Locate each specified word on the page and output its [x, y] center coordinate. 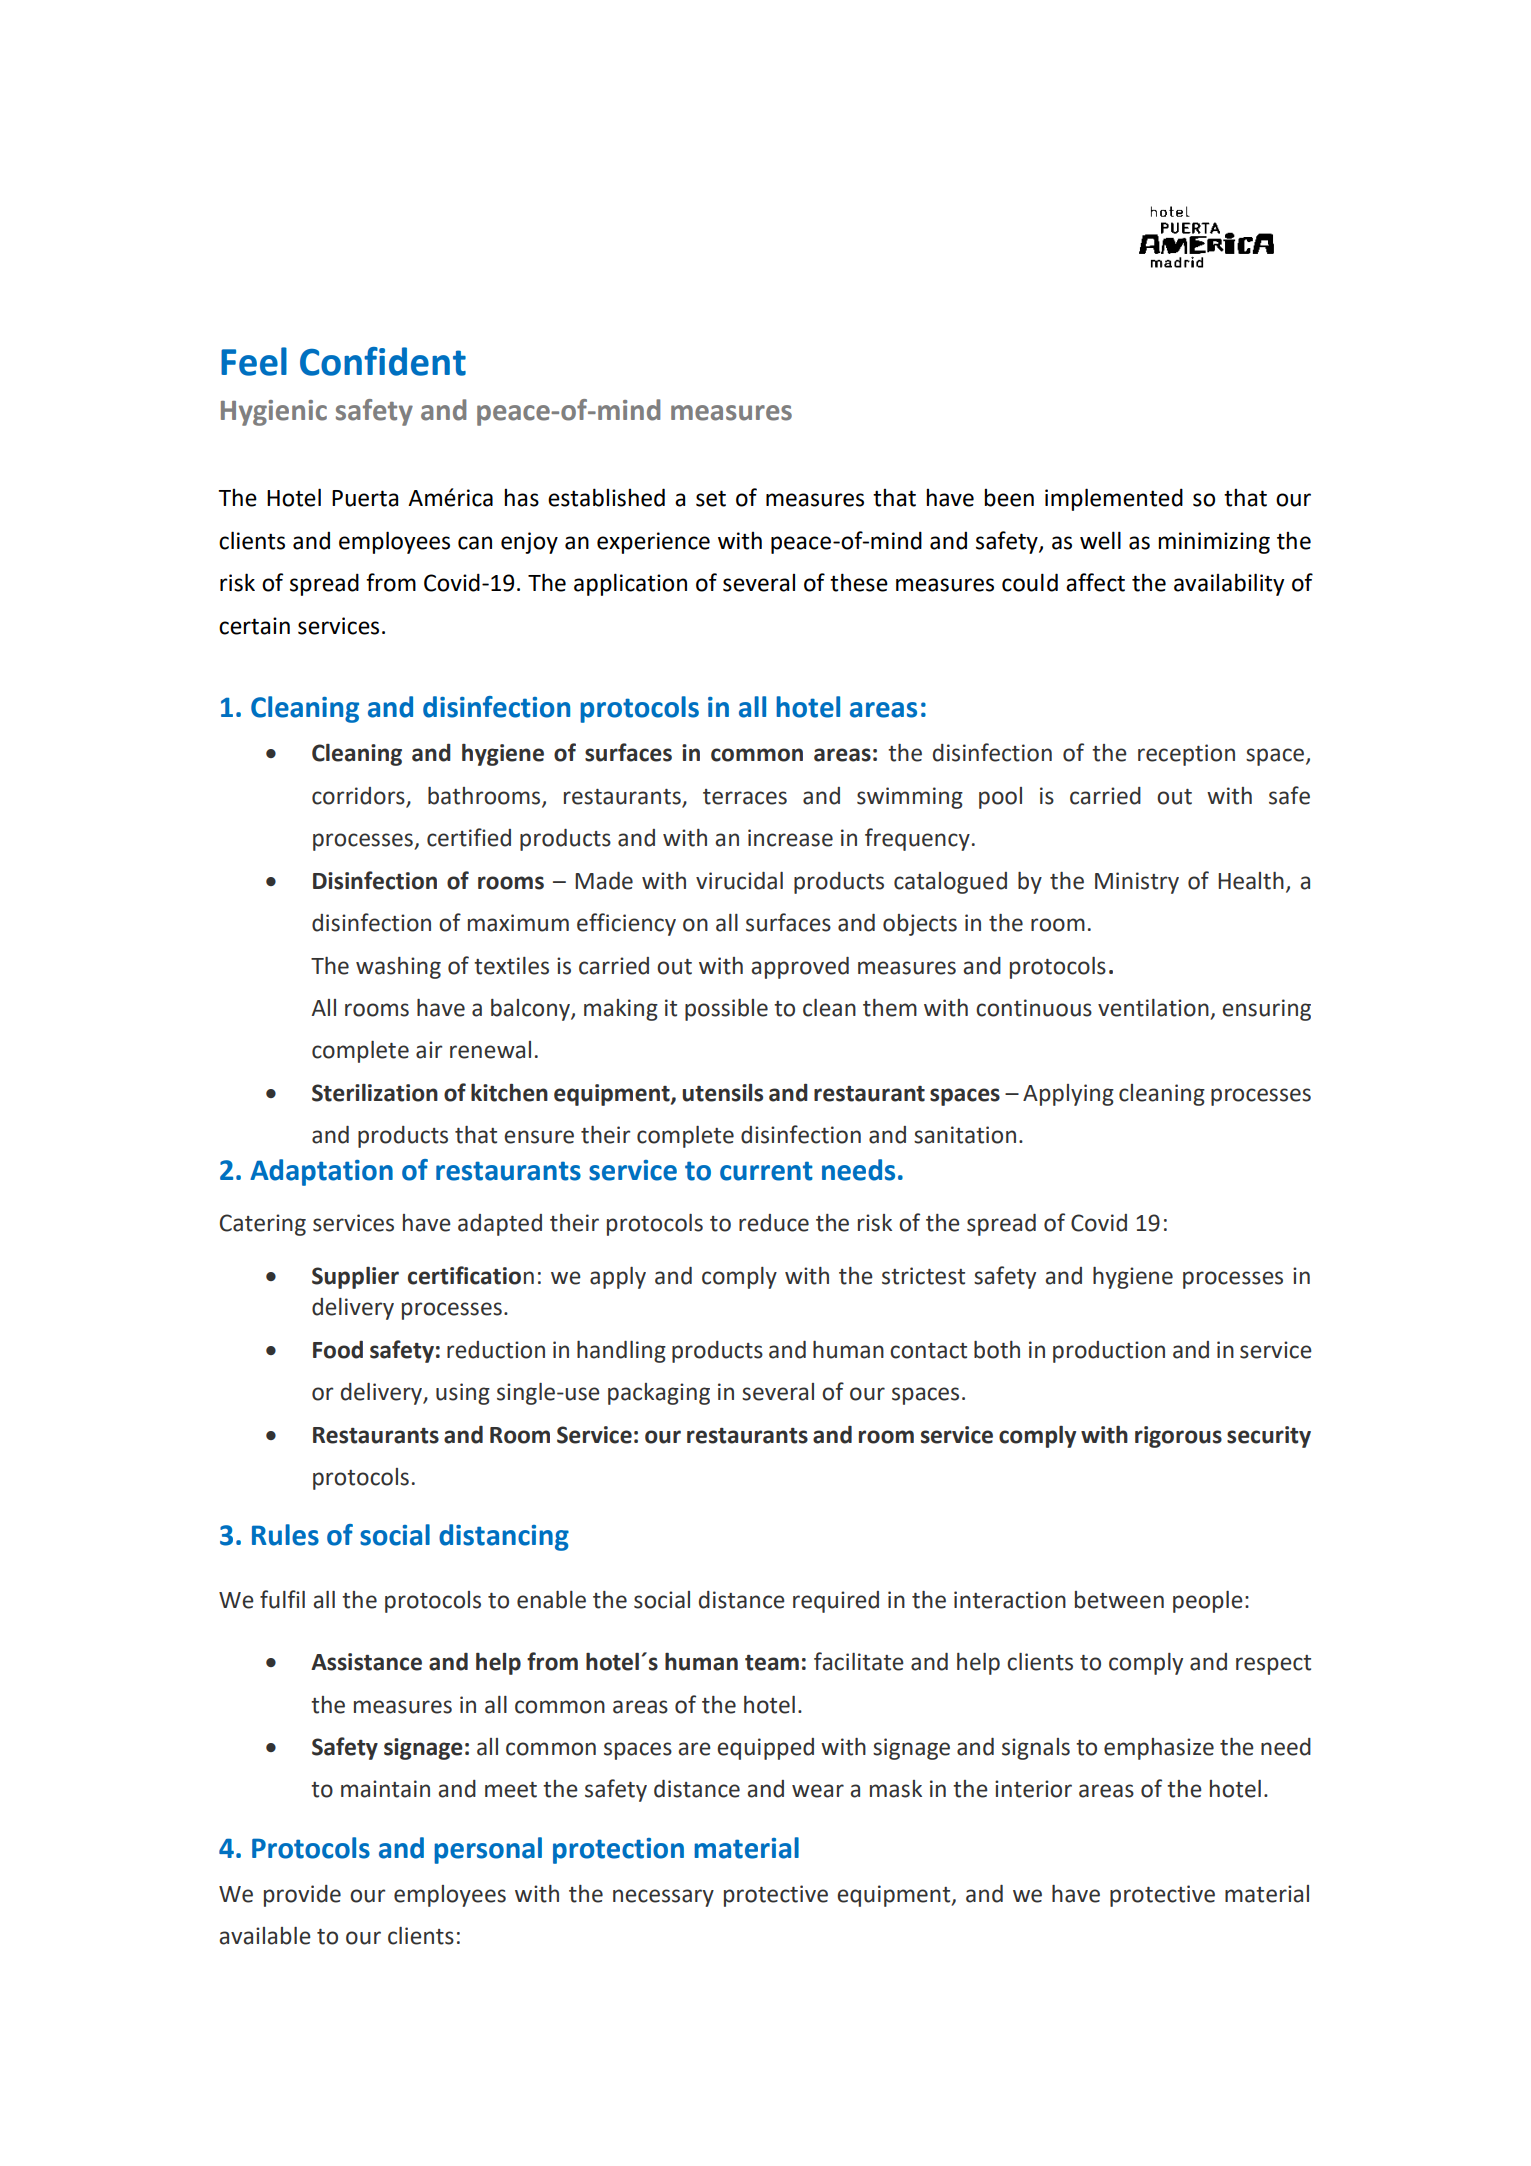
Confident [383, 361]
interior [1033, 1789]
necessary [663, 1898]
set [711, 498]
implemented [1114, 499]
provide [302, 1896]
